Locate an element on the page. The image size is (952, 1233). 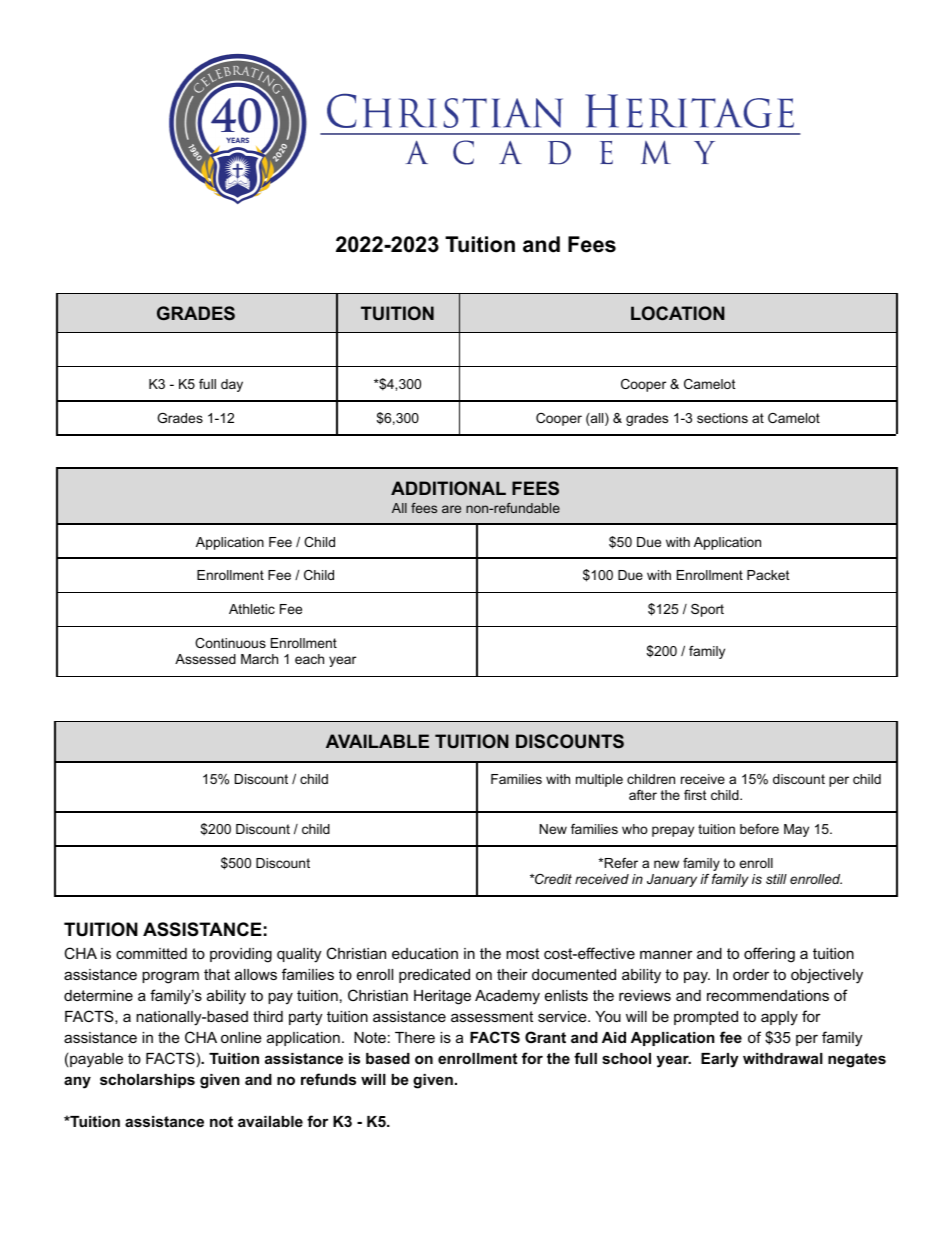
LOCATION is located at coordinates (678, 313).
